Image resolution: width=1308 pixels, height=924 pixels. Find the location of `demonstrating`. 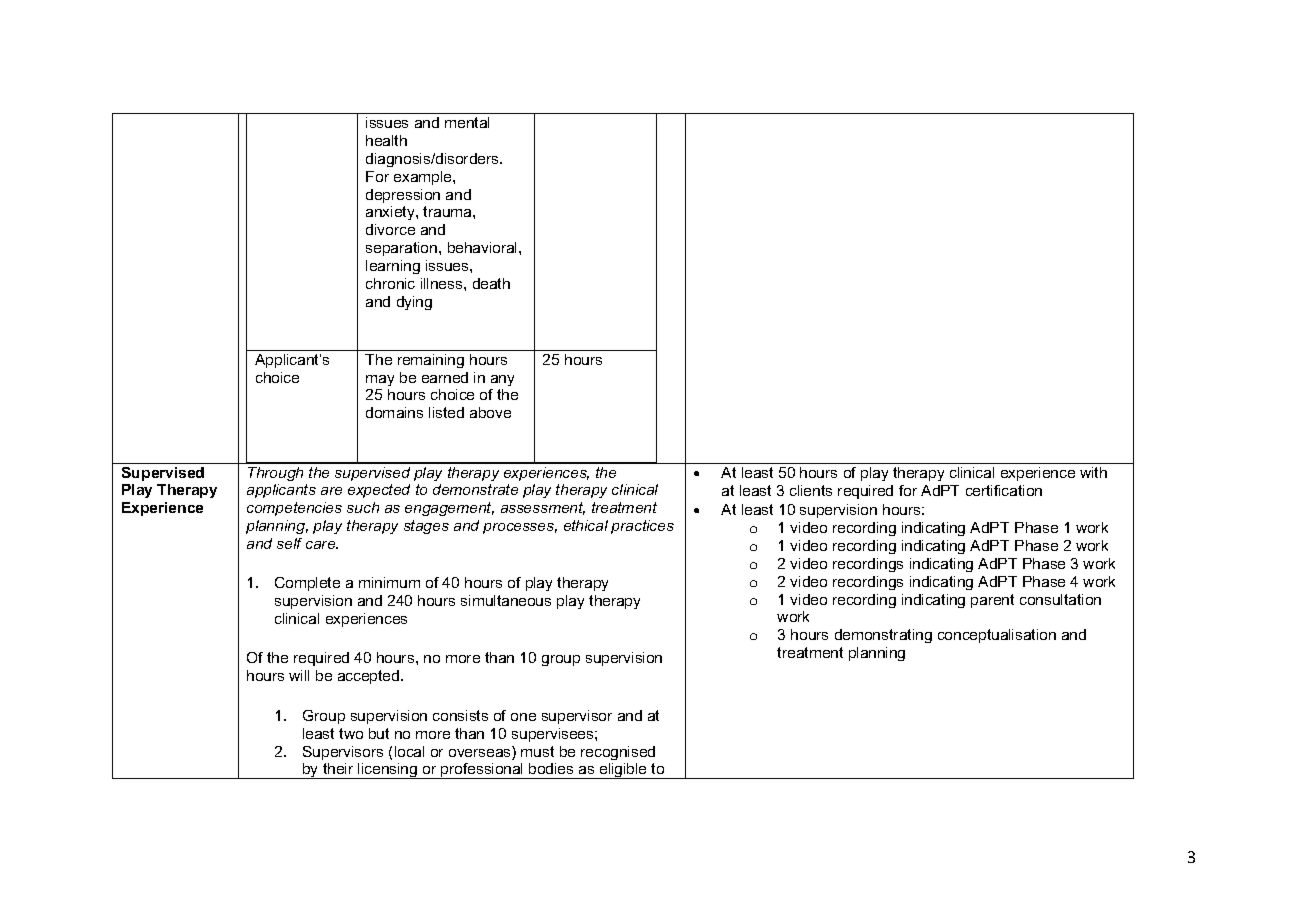

demonstrating is located at coordinates (883, 636).
